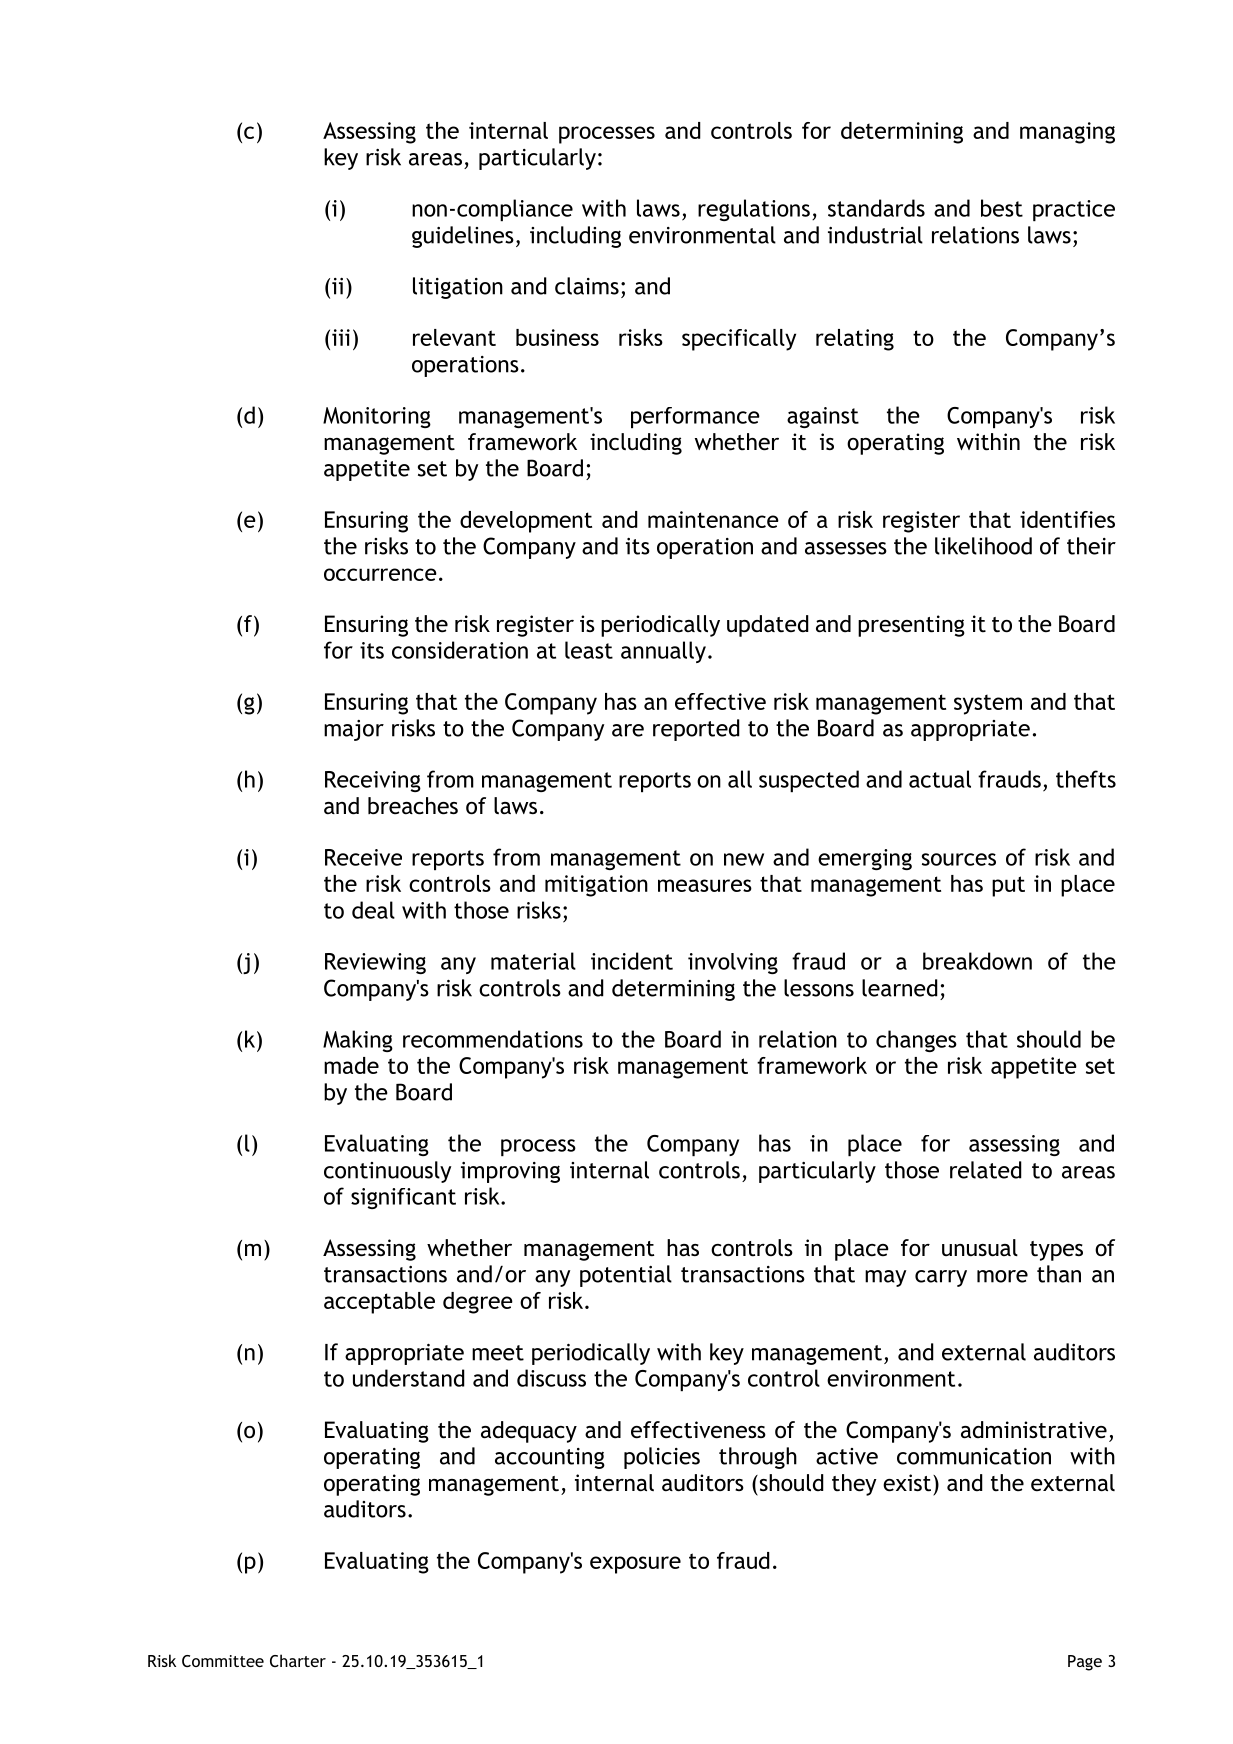  I want to click on Charter, so click(298, 1660).
